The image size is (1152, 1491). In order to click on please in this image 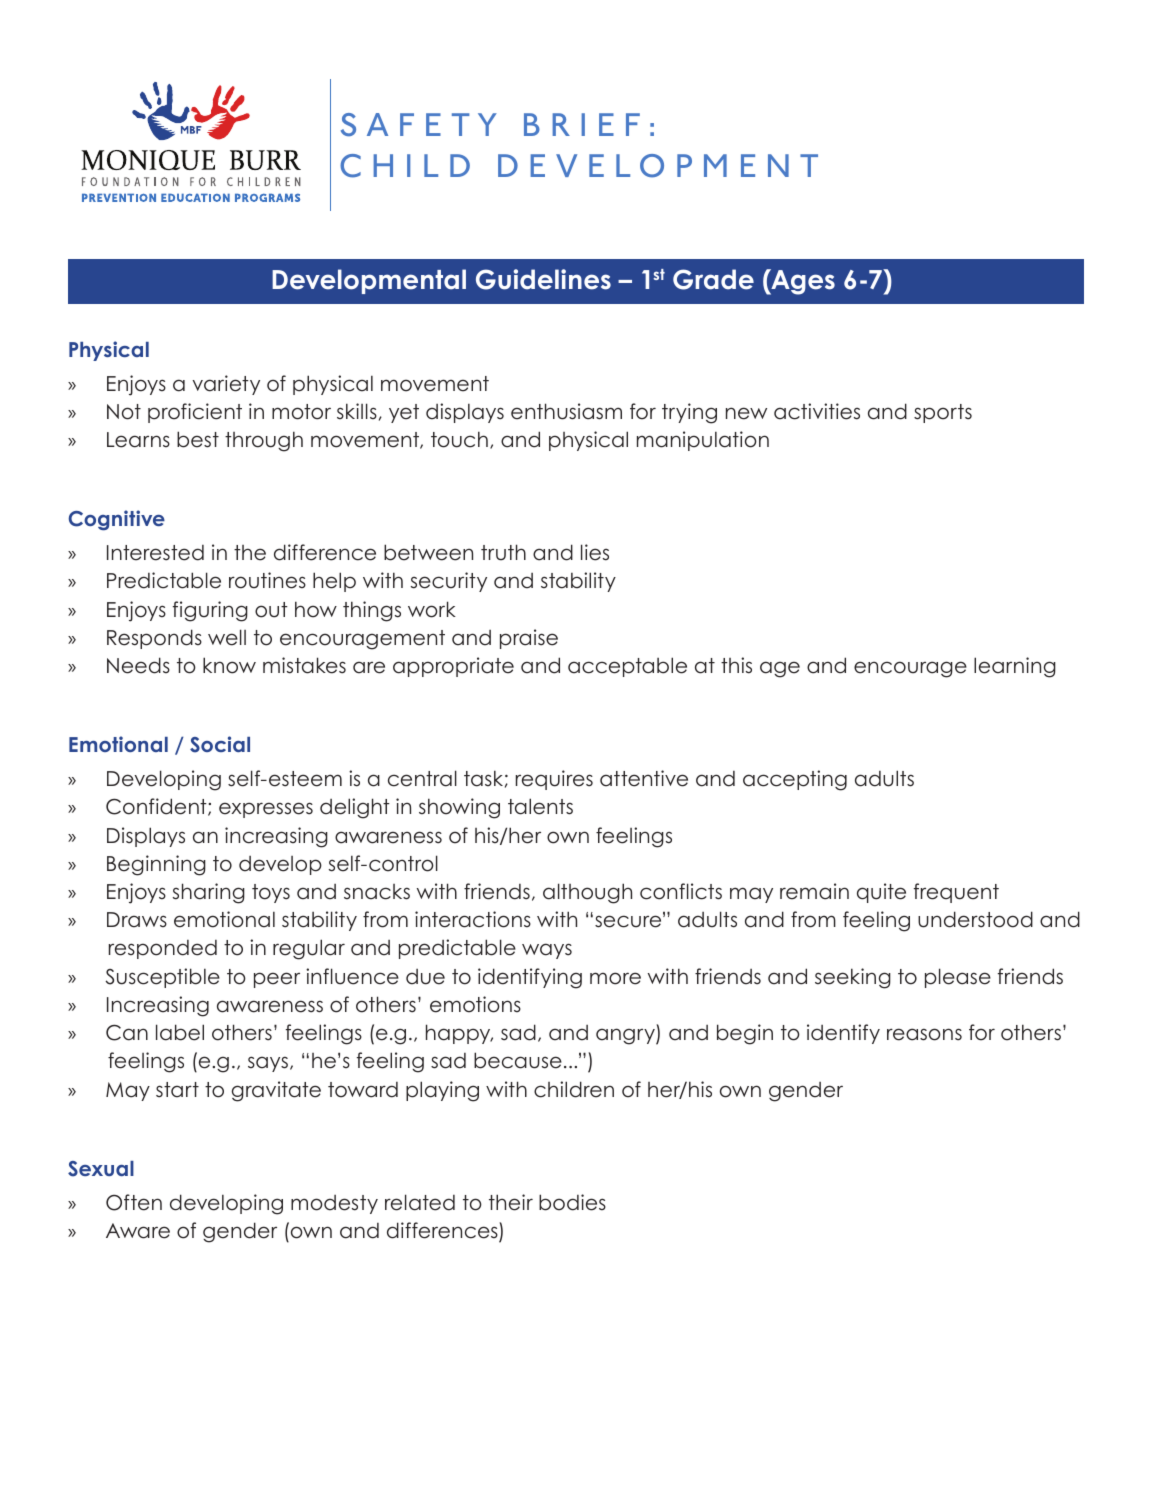, I will do `click(958, 978)`.
